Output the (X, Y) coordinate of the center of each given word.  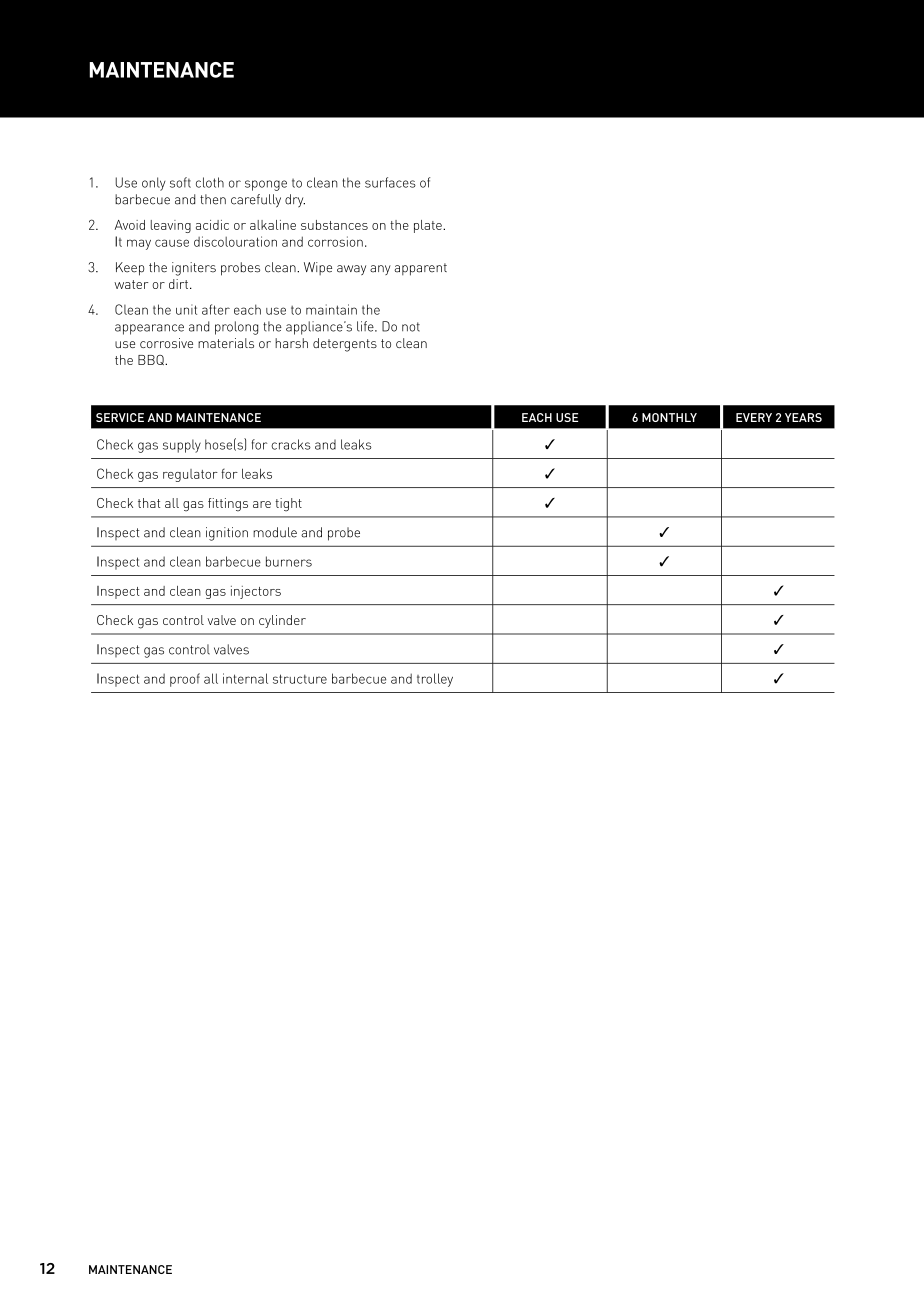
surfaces (390, 182)
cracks (291, 444)
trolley (435, 680)
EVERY (754, 417)
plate (429, 226)
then (213, 199)
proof (185, 680)
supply (182, 446)
